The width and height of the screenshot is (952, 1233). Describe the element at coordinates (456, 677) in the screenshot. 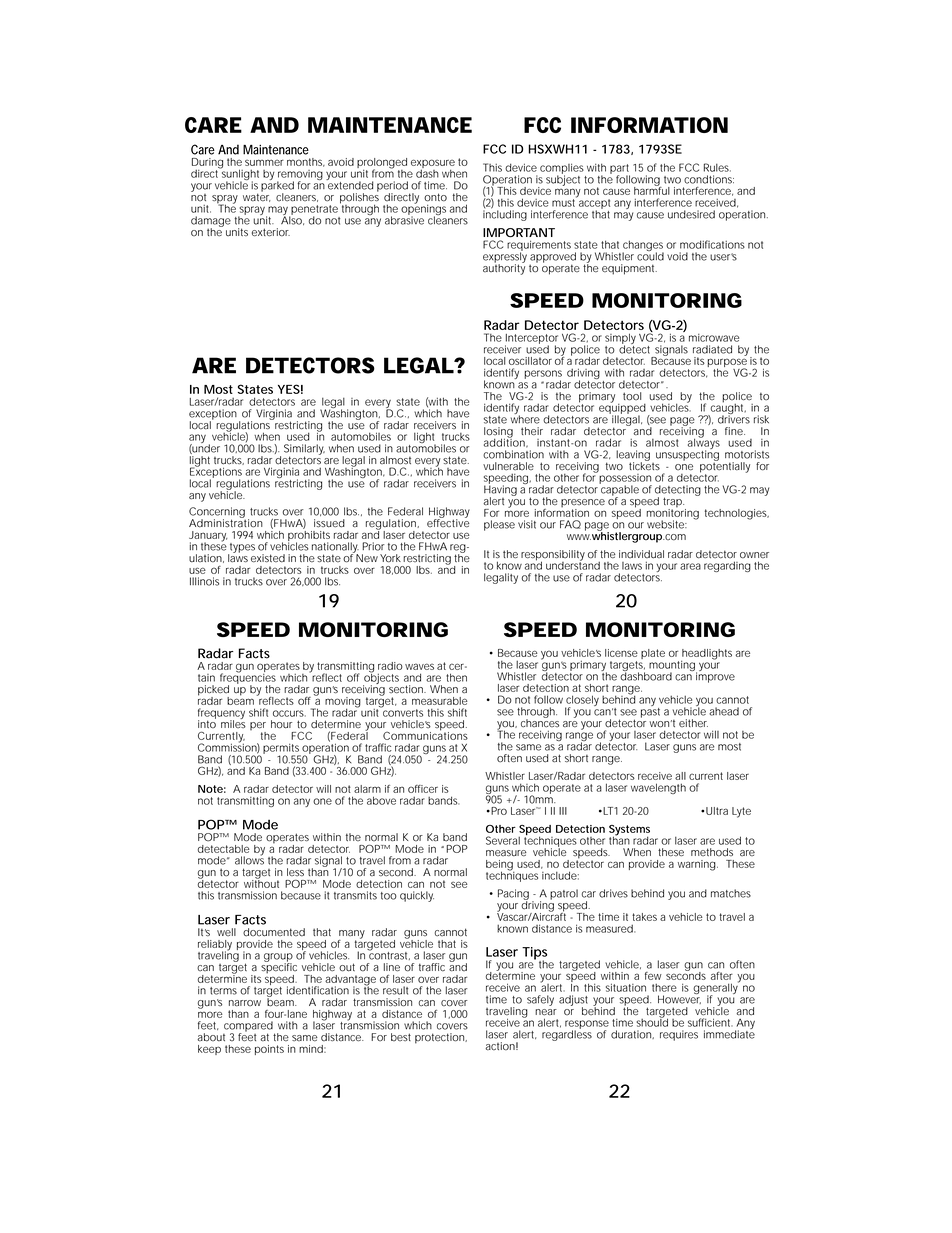

I see `then` at that location.
